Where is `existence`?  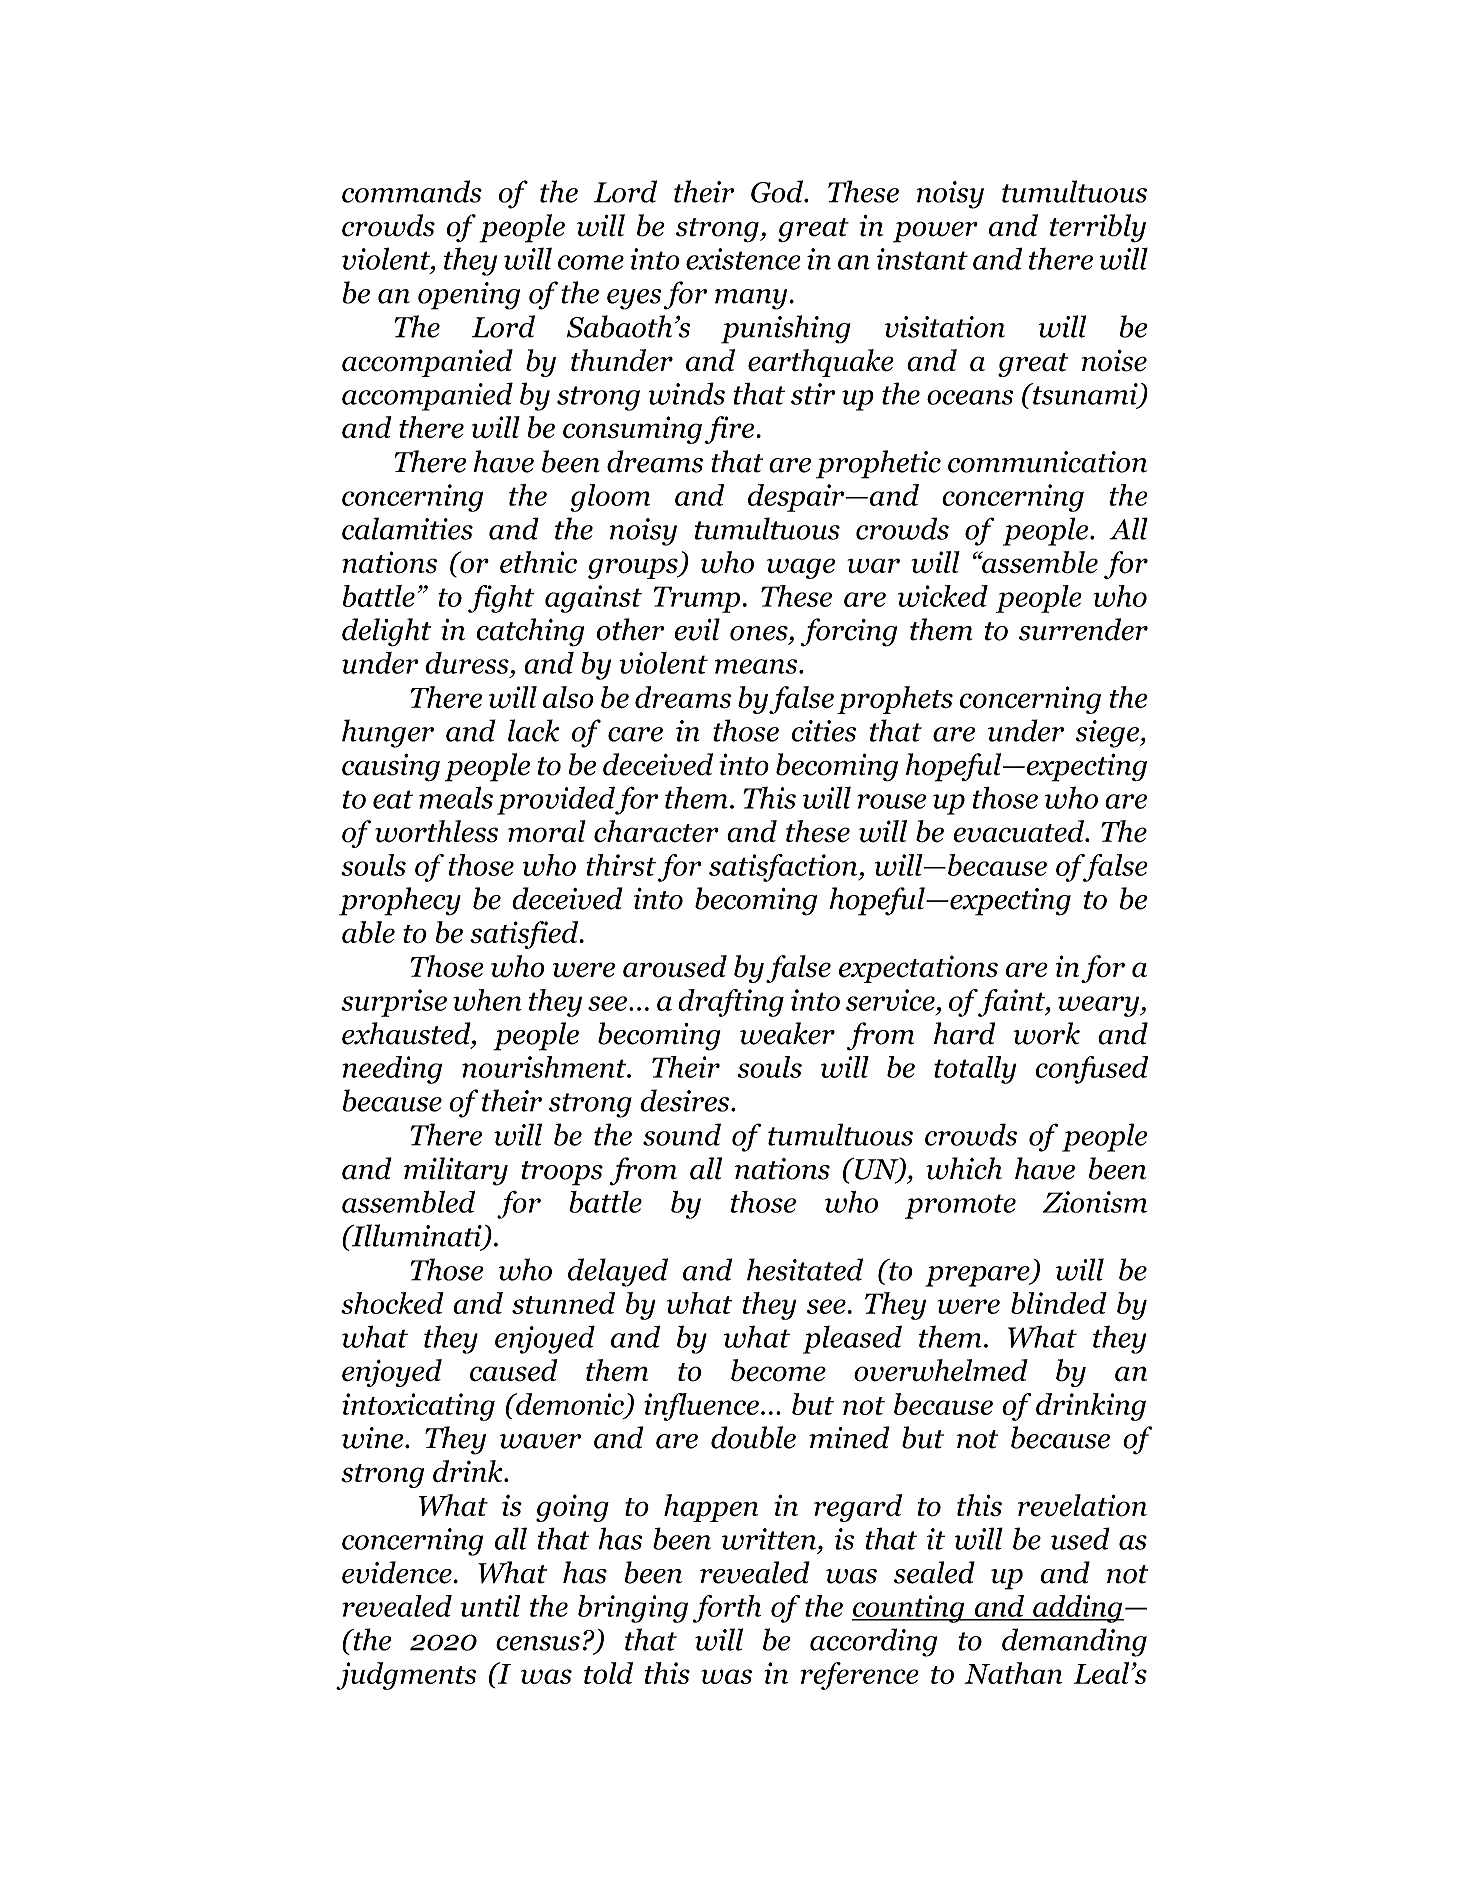 existence is located at coordinates (743, 259).
